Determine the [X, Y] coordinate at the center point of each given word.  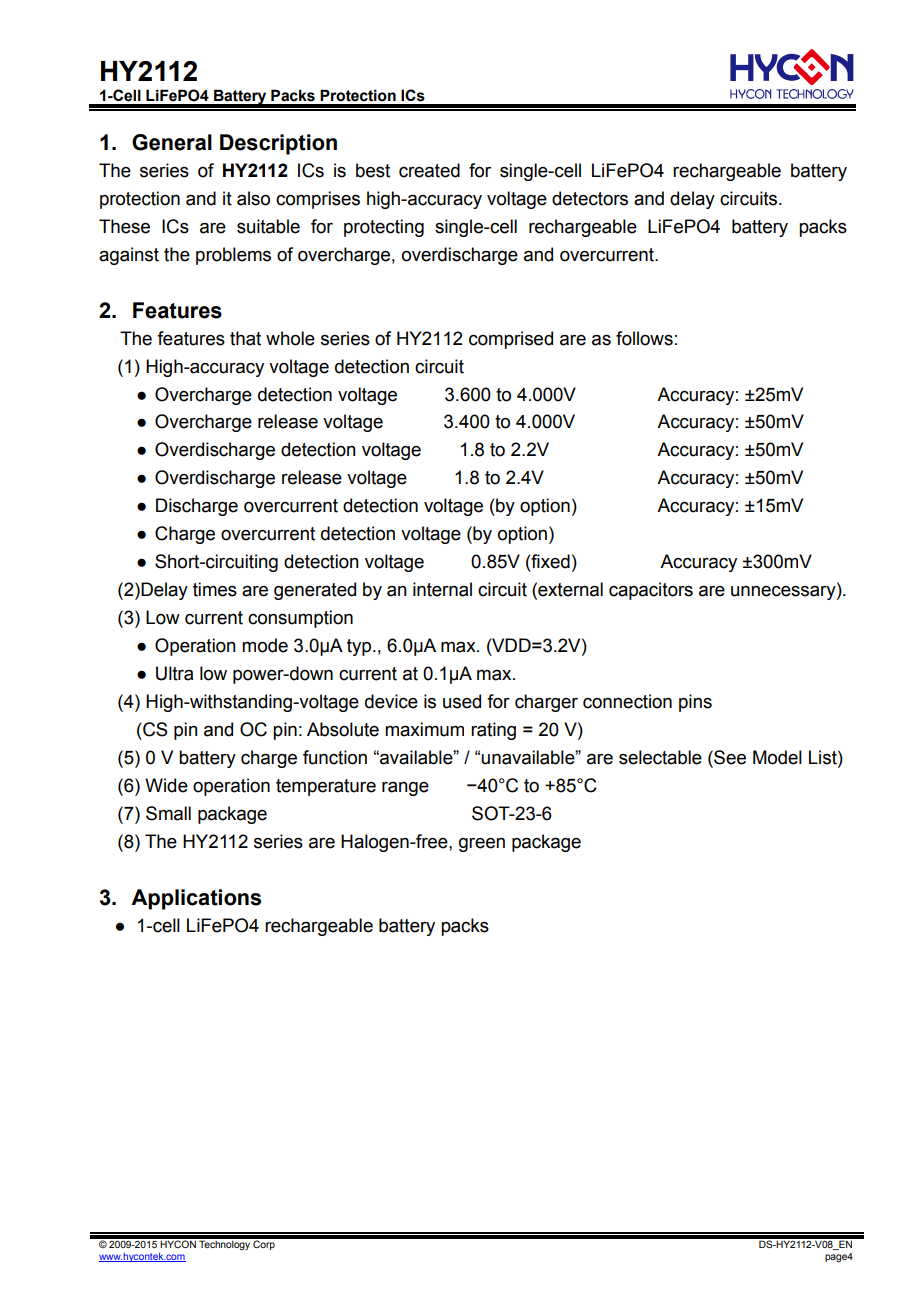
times [215, 589]
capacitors [651, 591]
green [482, 845]
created [429, 170]
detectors [590, 198]
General [172, 142]
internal [442, 589]
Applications [196, 899]
